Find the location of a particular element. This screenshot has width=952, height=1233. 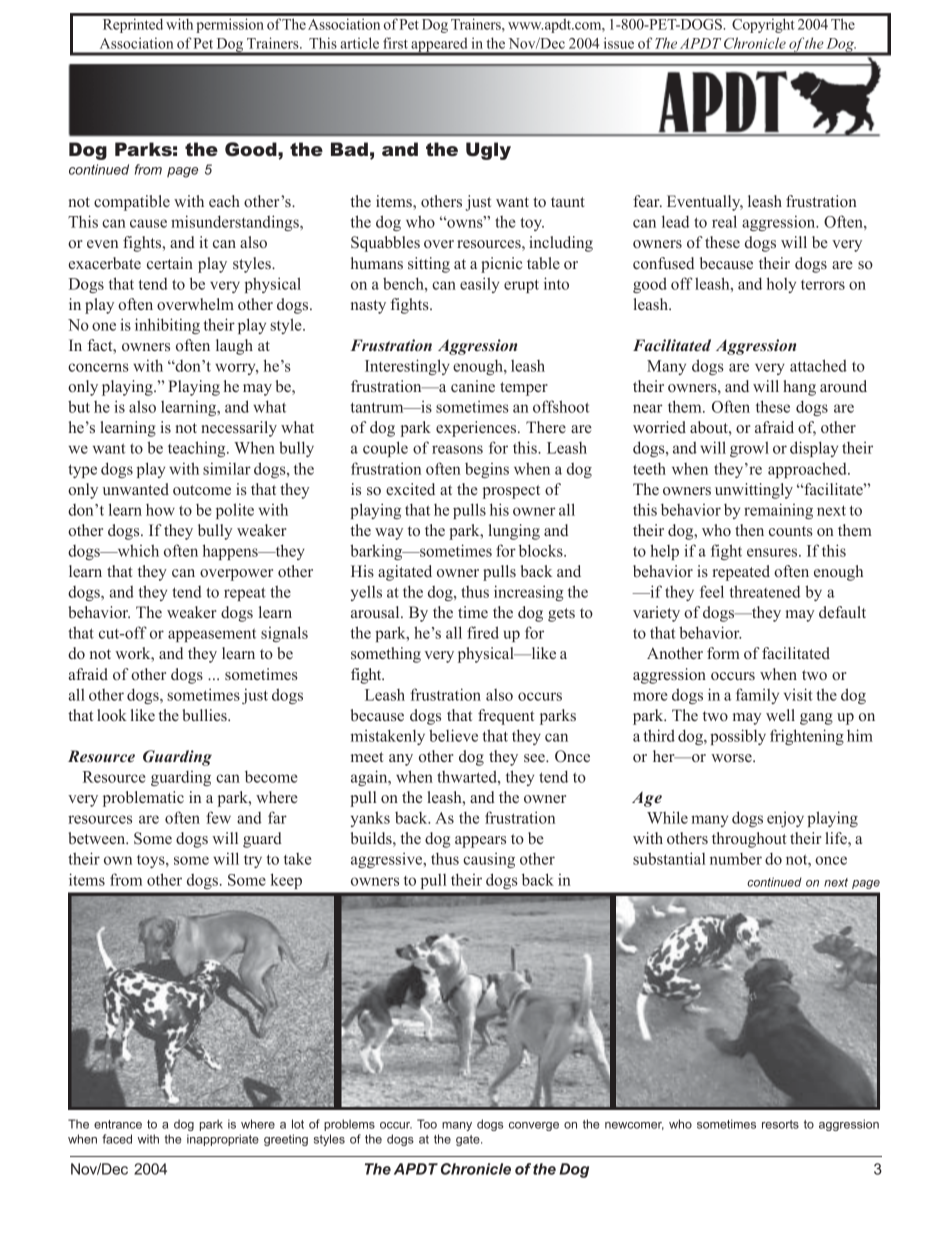

issue is located at coordinates (619, 43).
